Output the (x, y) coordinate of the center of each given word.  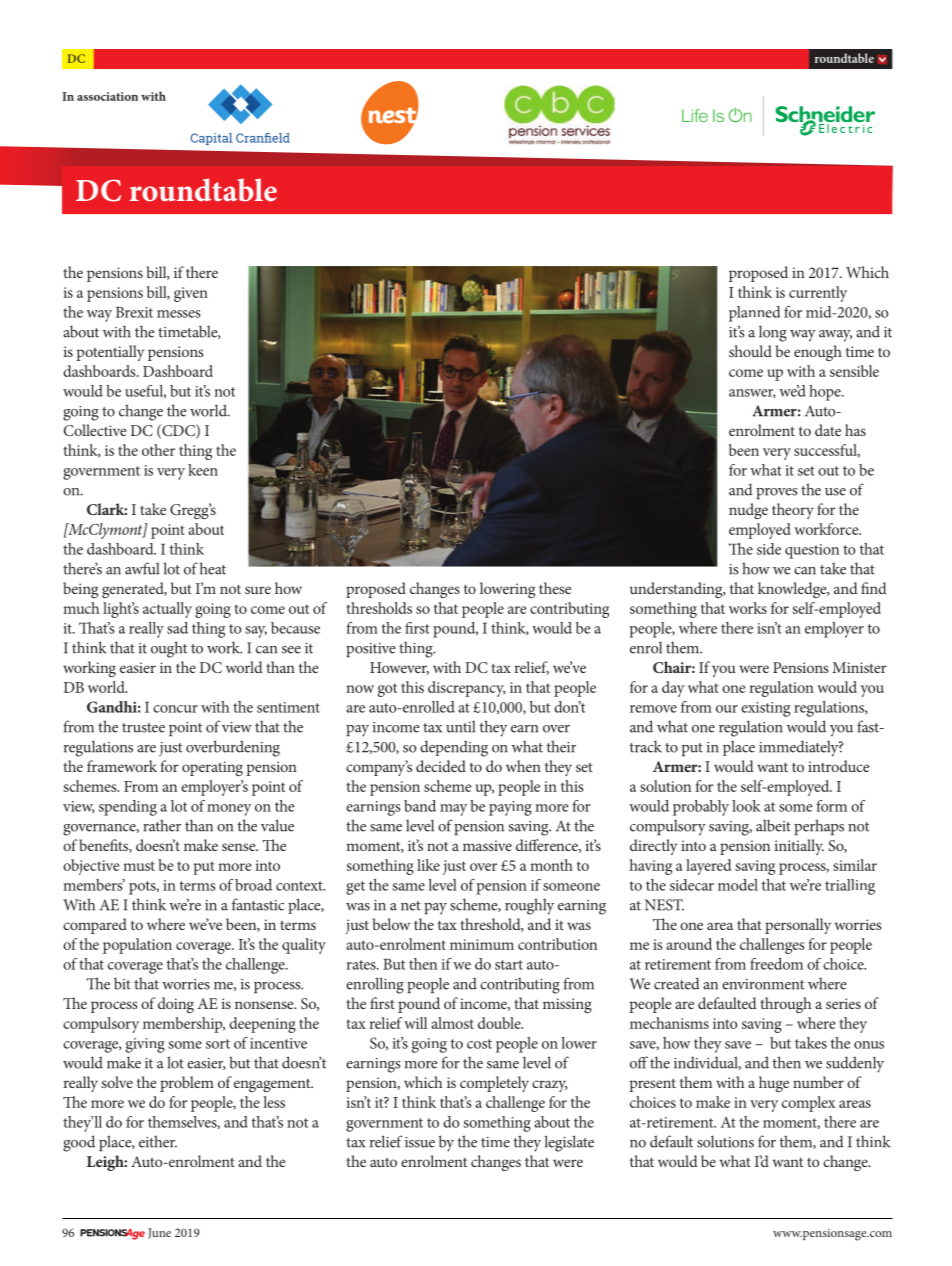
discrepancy (467, 689)
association (107, 96)
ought (169, 649)
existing (765, 709)
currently (818, 294)
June (159, 1233)
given (191, 294)
